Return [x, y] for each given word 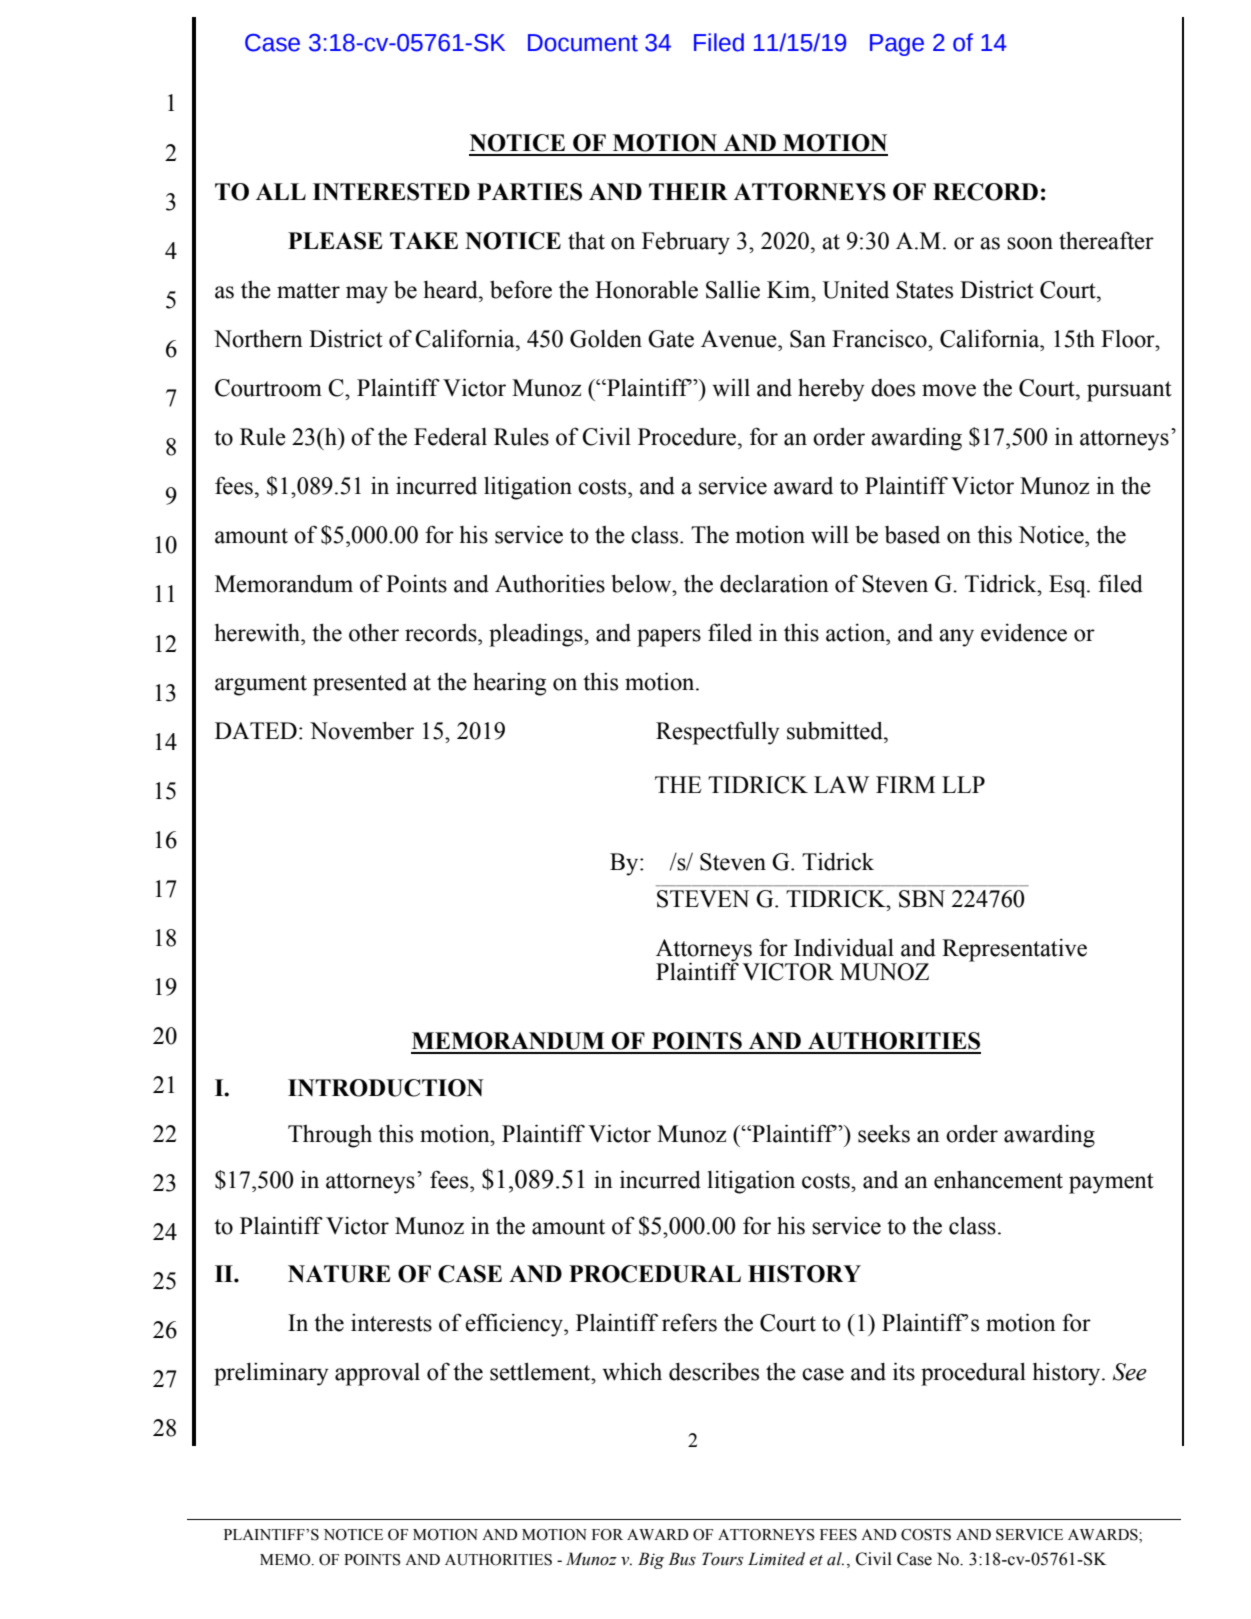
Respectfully [717, 733]
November [362, 731]
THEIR [688, 191]
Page [897, 45]
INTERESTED [391, 192]
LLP [963, 784]
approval [377, 1374]
